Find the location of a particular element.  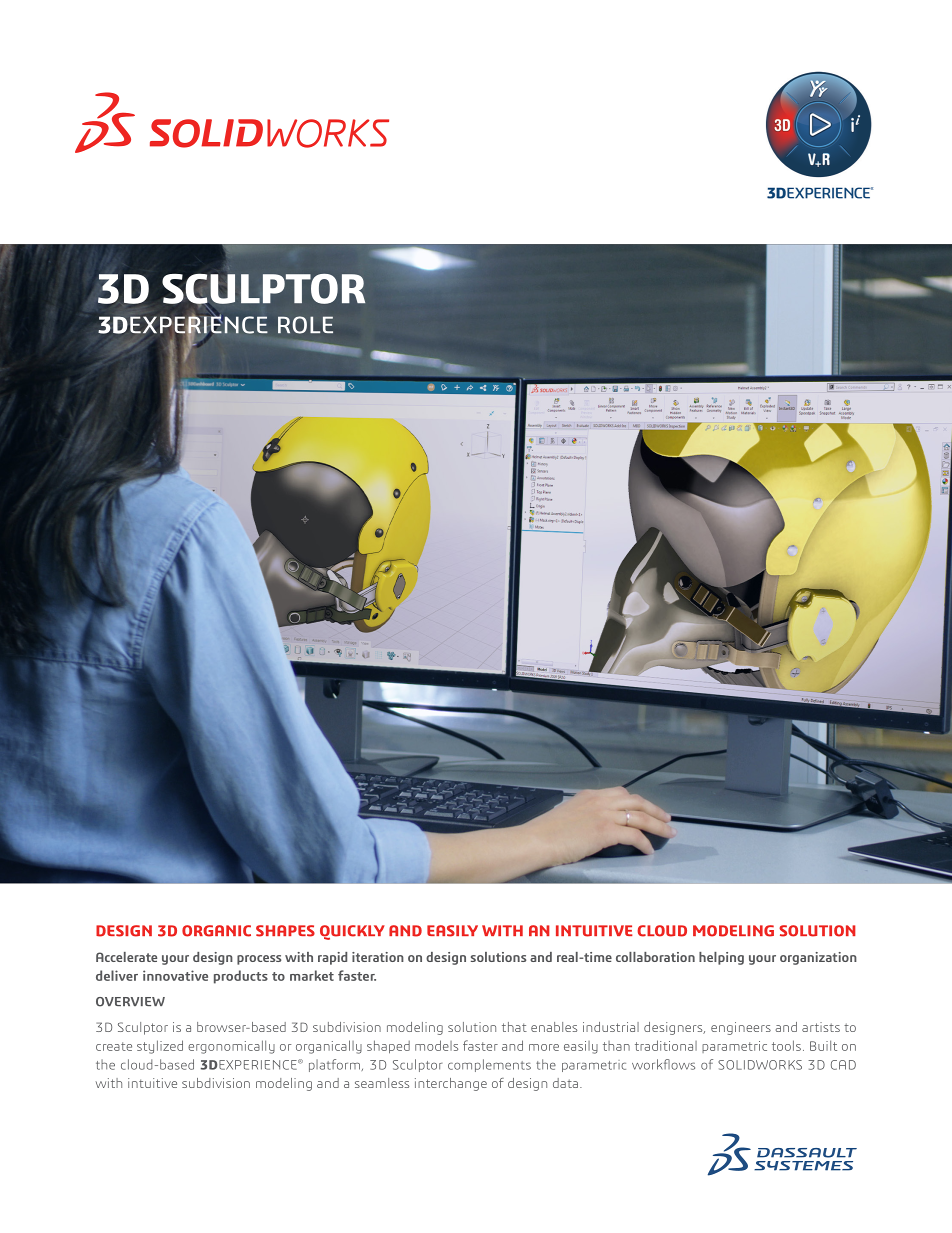

complements is located at coordinates (489, 1065).
